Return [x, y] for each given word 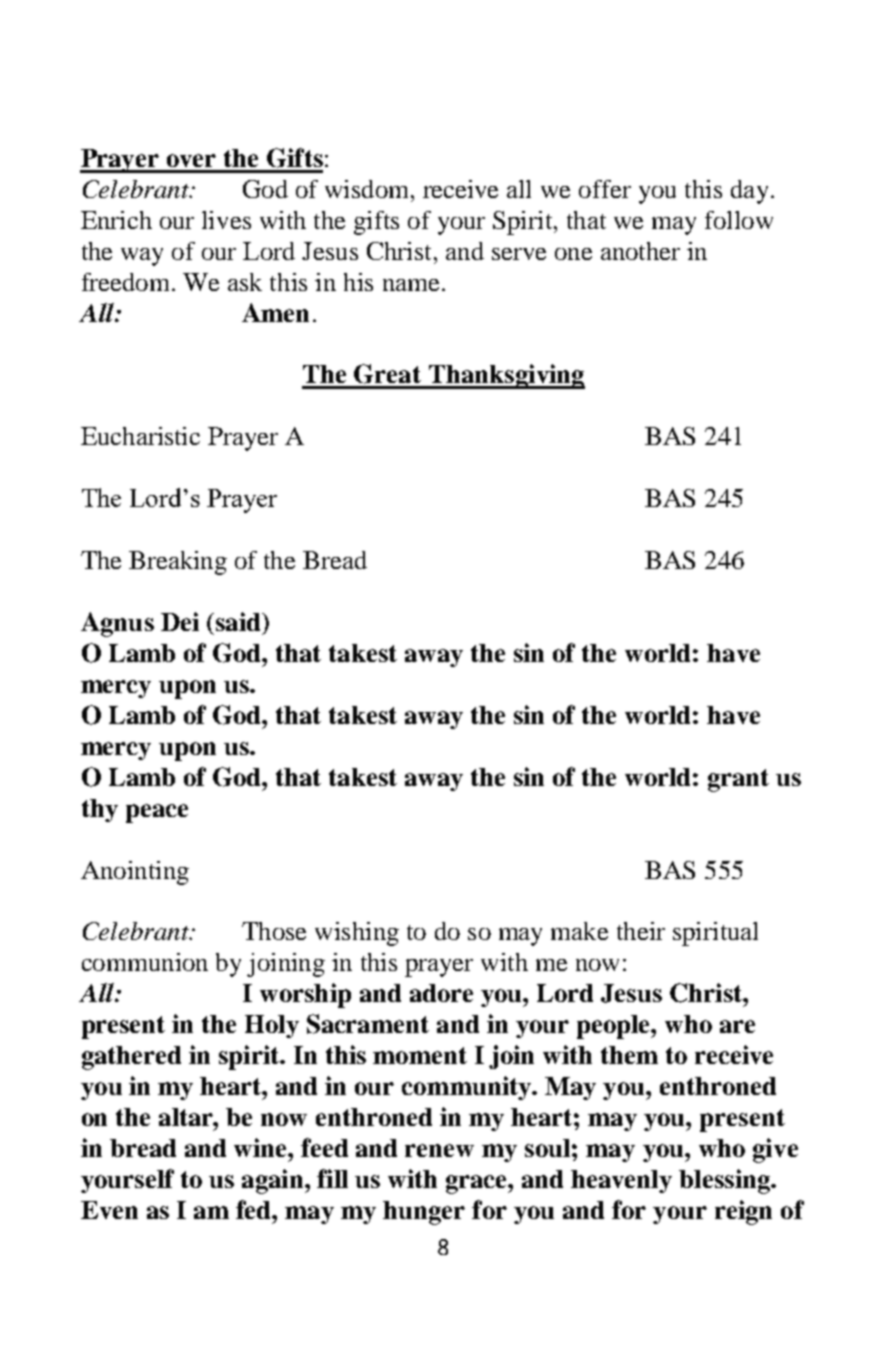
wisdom [366, 189]
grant [738, 780]
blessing [726, 1181]
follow [739, 220]
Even [109, 1210]
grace [477, 1184]
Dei [180, 621]
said [238, 621]
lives [226, 220]
